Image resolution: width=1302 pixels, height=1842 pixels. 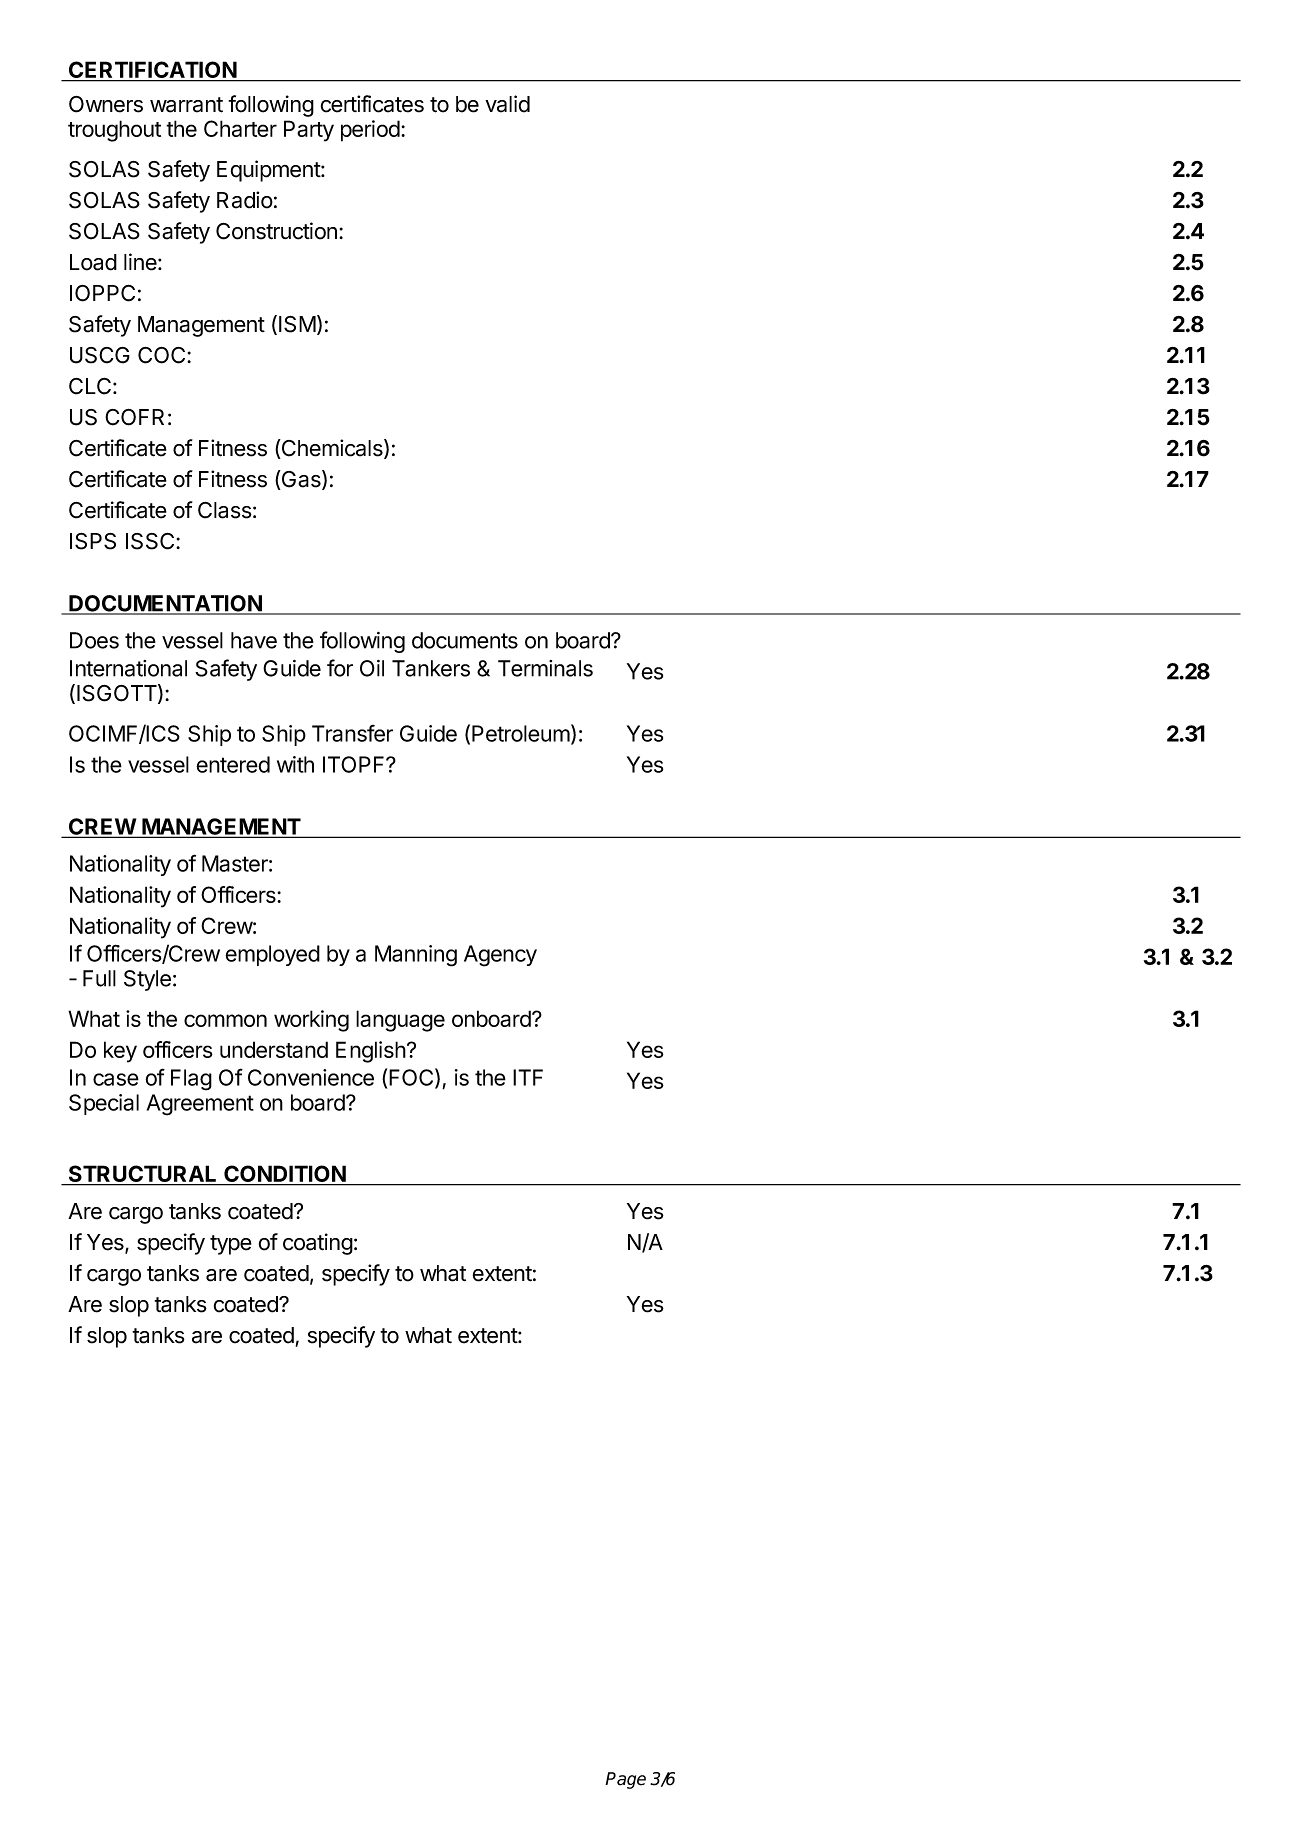 What do you see at coordinates (507, 104) in the page?
I see `valid` at bounding box center [507, 104].
